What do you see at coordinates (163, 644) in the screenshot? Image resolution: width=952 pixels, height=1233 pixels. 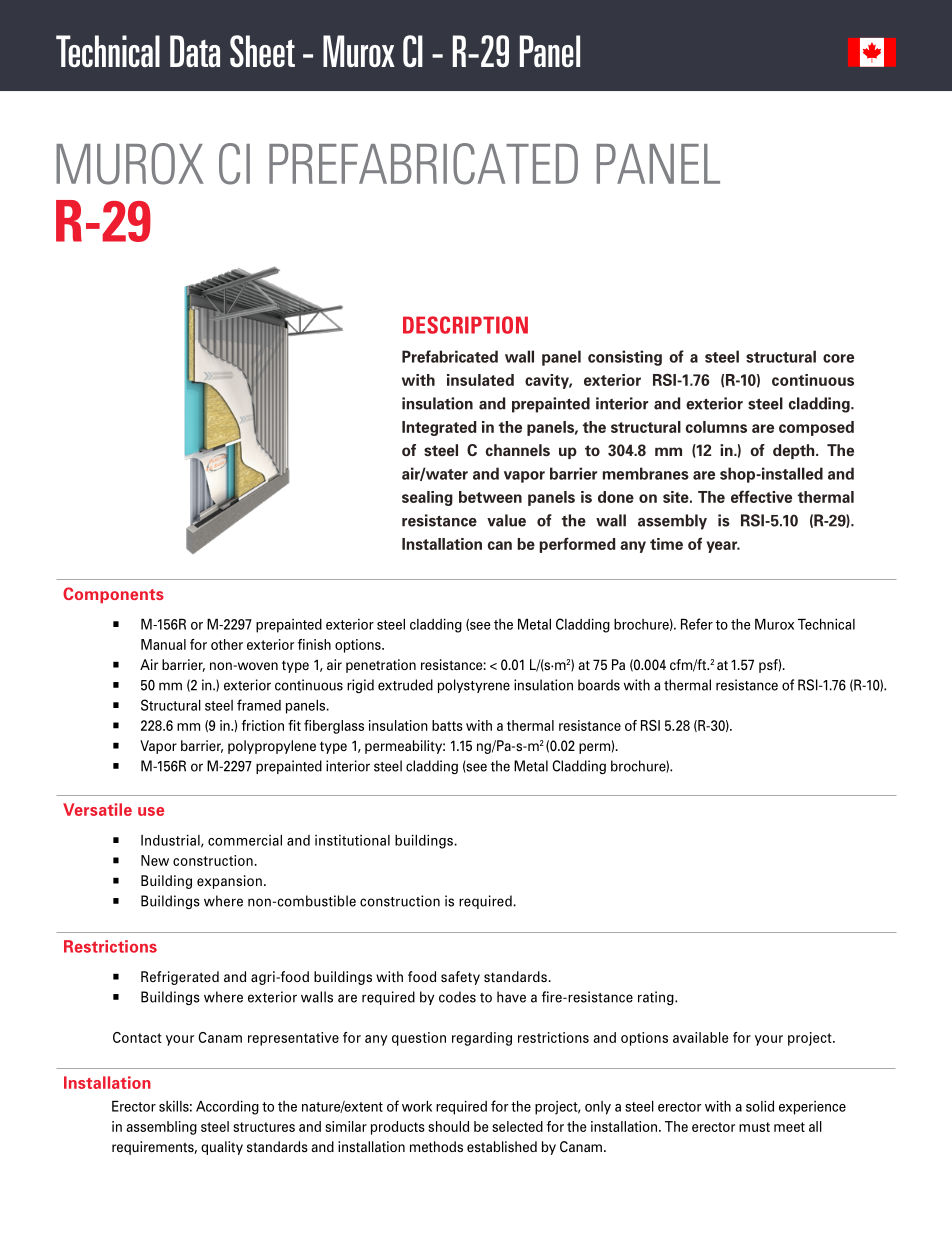 I see `Manual` at bounding box center [163, 644].
